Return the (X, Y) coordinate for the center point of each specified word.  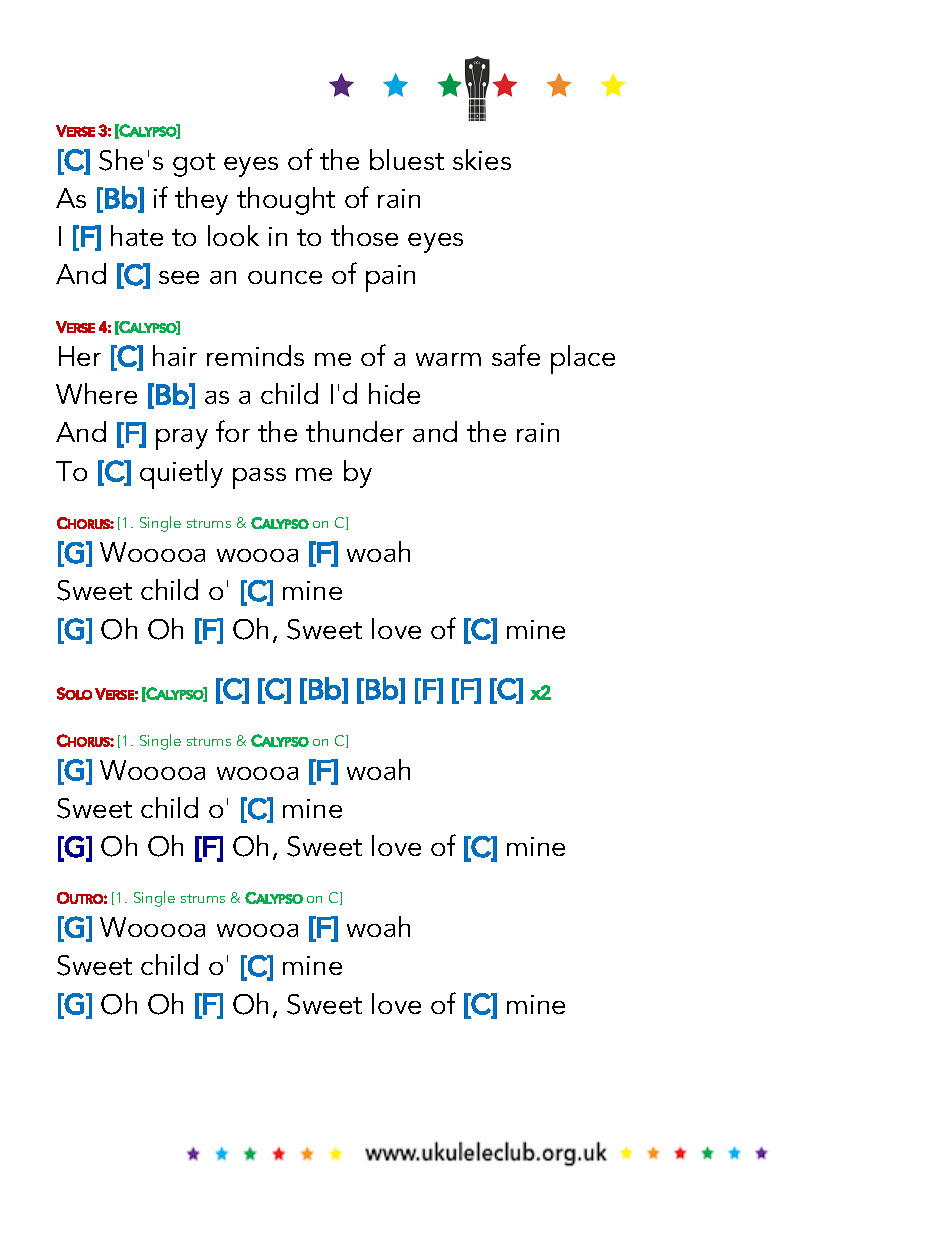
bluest (407, 159)
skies (482, 159)
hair (175, 355)
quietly (181, 474)
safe (516, 355)
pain (390, 278)
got (194, 165)
